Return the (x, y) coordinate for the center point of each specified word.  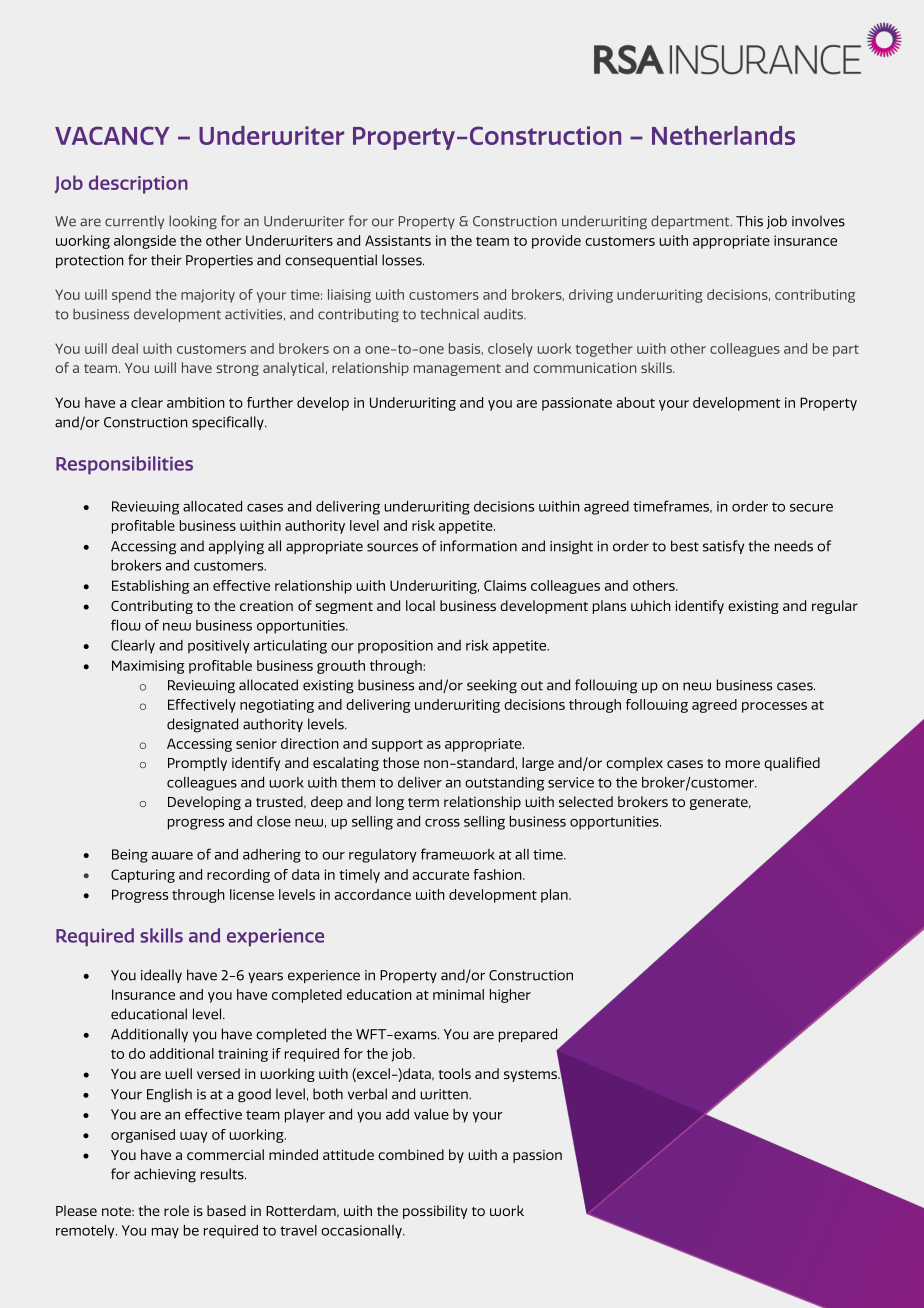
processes (774, 707)
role (176, 1210)
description (138, 184)
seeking (492, 686)
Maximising (148, 667)
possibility (435, 1212)
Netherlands (723, 135)
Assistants (398, 240)
